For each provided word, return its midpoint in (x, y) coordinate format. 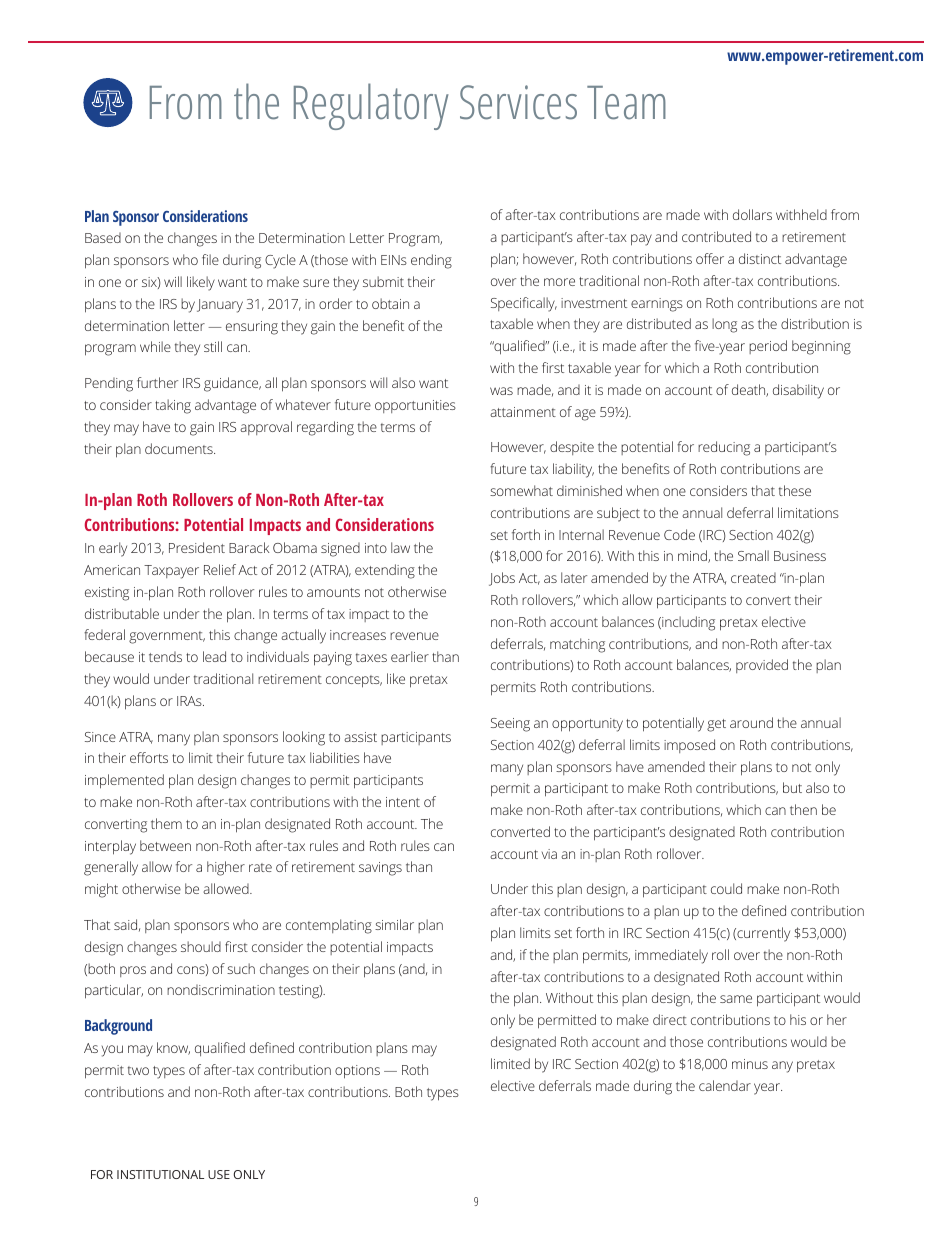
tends (165, 656)
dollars (752, 214)
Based (103, 237)
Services (518, 102)
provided (762, 666)
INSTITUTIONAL (160, 1174)
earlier (410, 656)
